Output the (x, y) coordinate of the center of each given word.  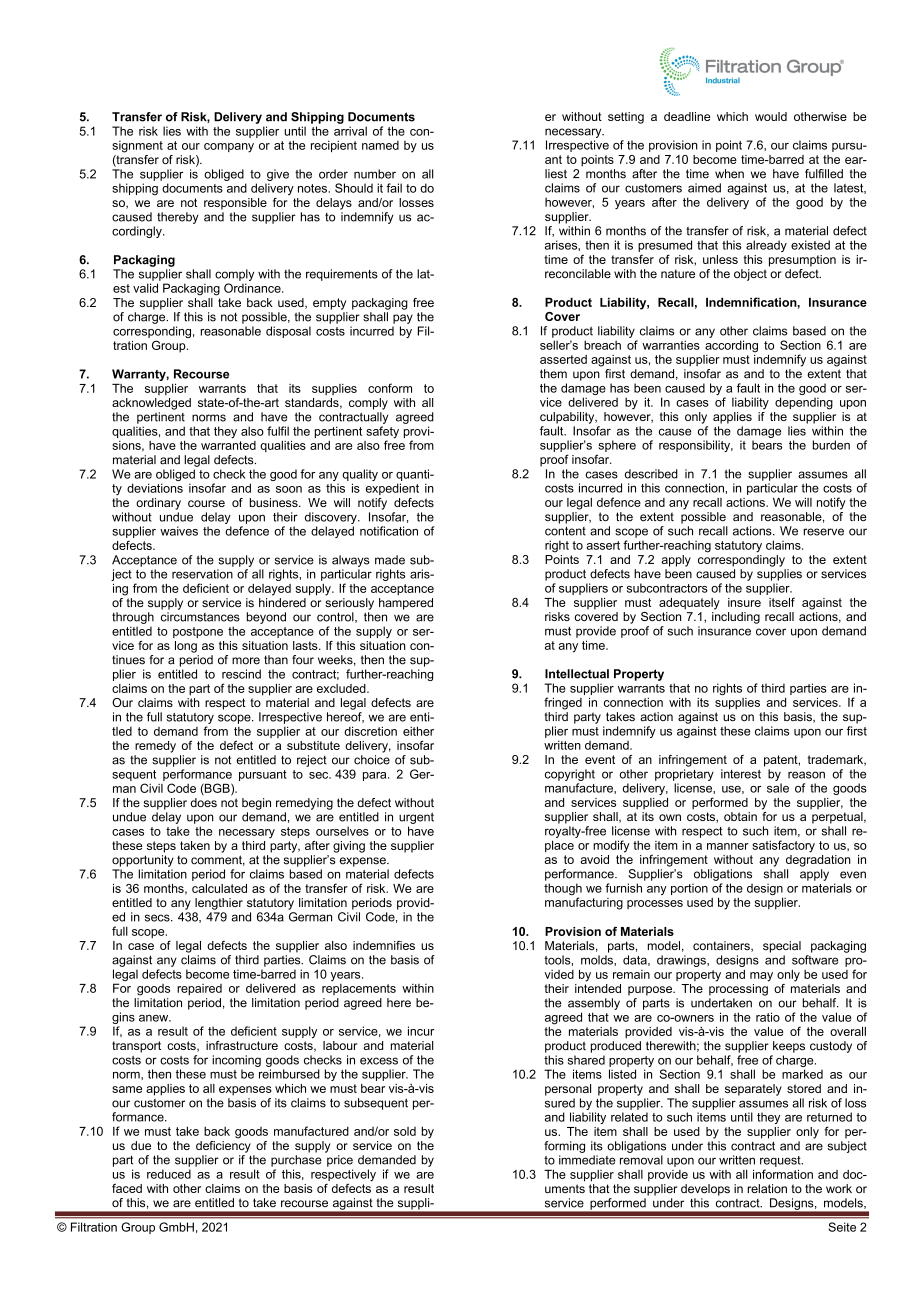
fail (394, 188)
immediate (587, 1160)
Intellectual (577, 674)
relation (767, 1188)
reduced (169, 1174)
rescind (241, 674)
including (736, 618)
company (229, 148)
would (771, 116)
